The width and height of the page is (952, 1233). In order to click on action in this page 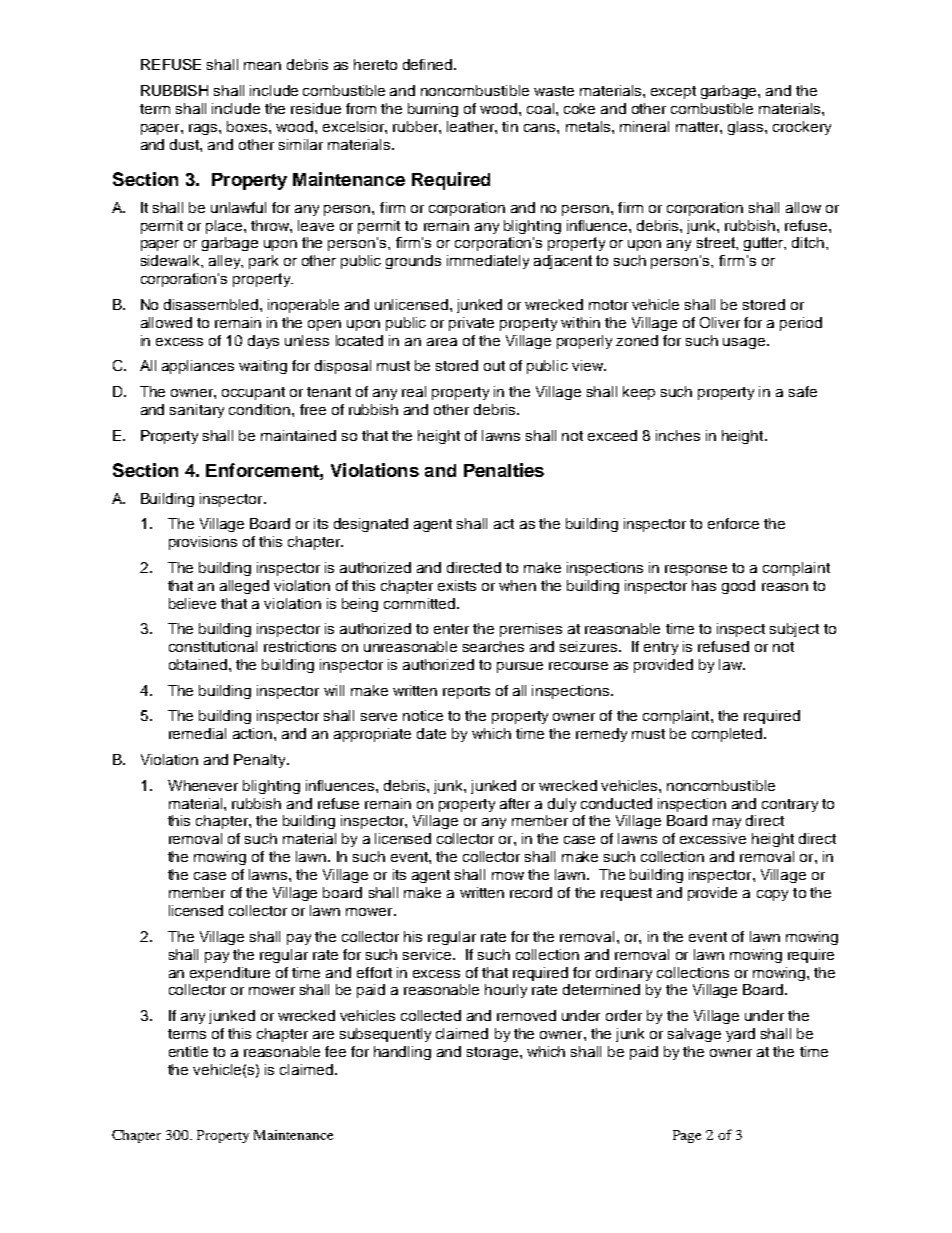, I will do `click(254, 733)`.
